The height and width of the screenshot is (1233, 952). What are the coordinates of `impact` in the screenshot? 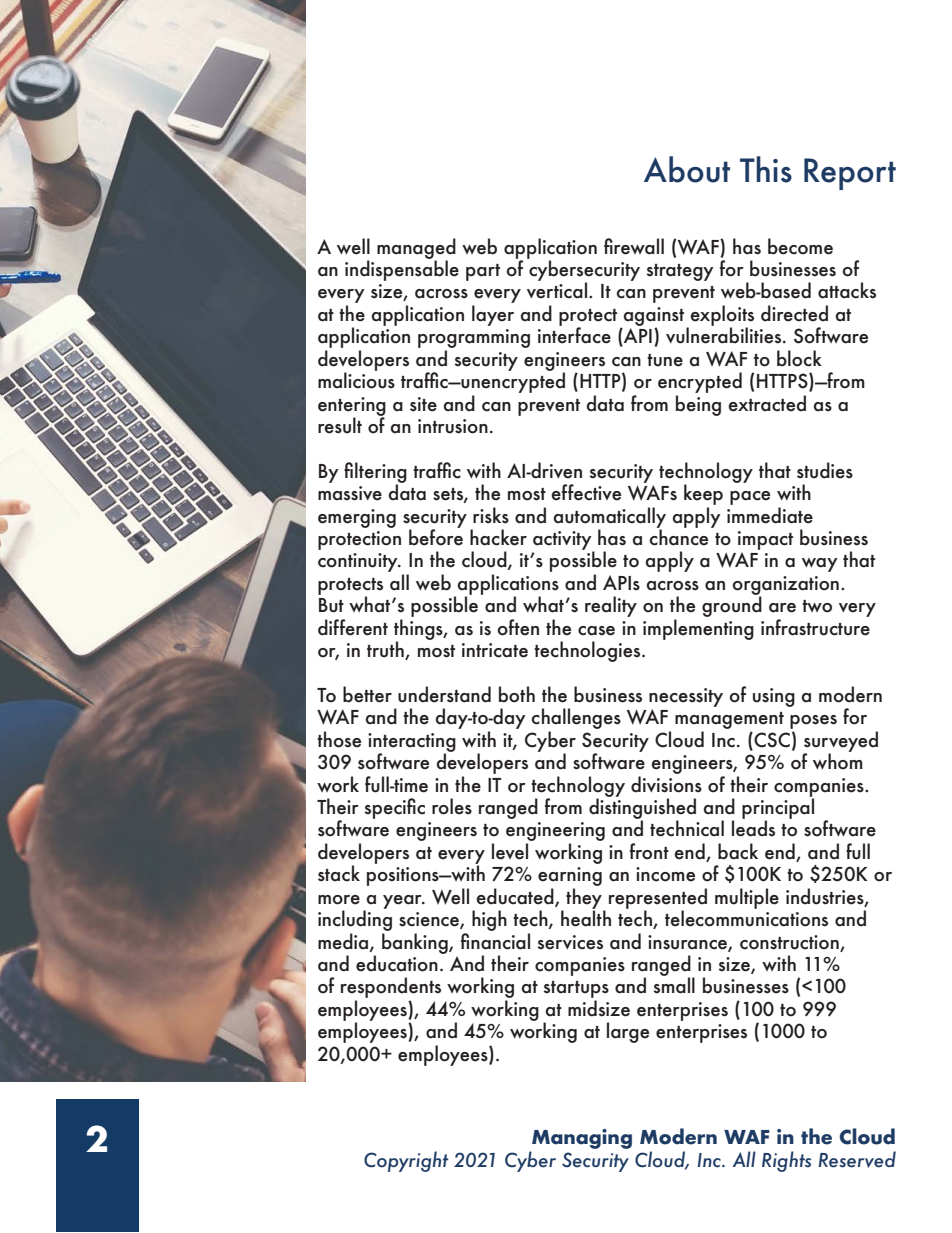 It's located at (765, 540).
